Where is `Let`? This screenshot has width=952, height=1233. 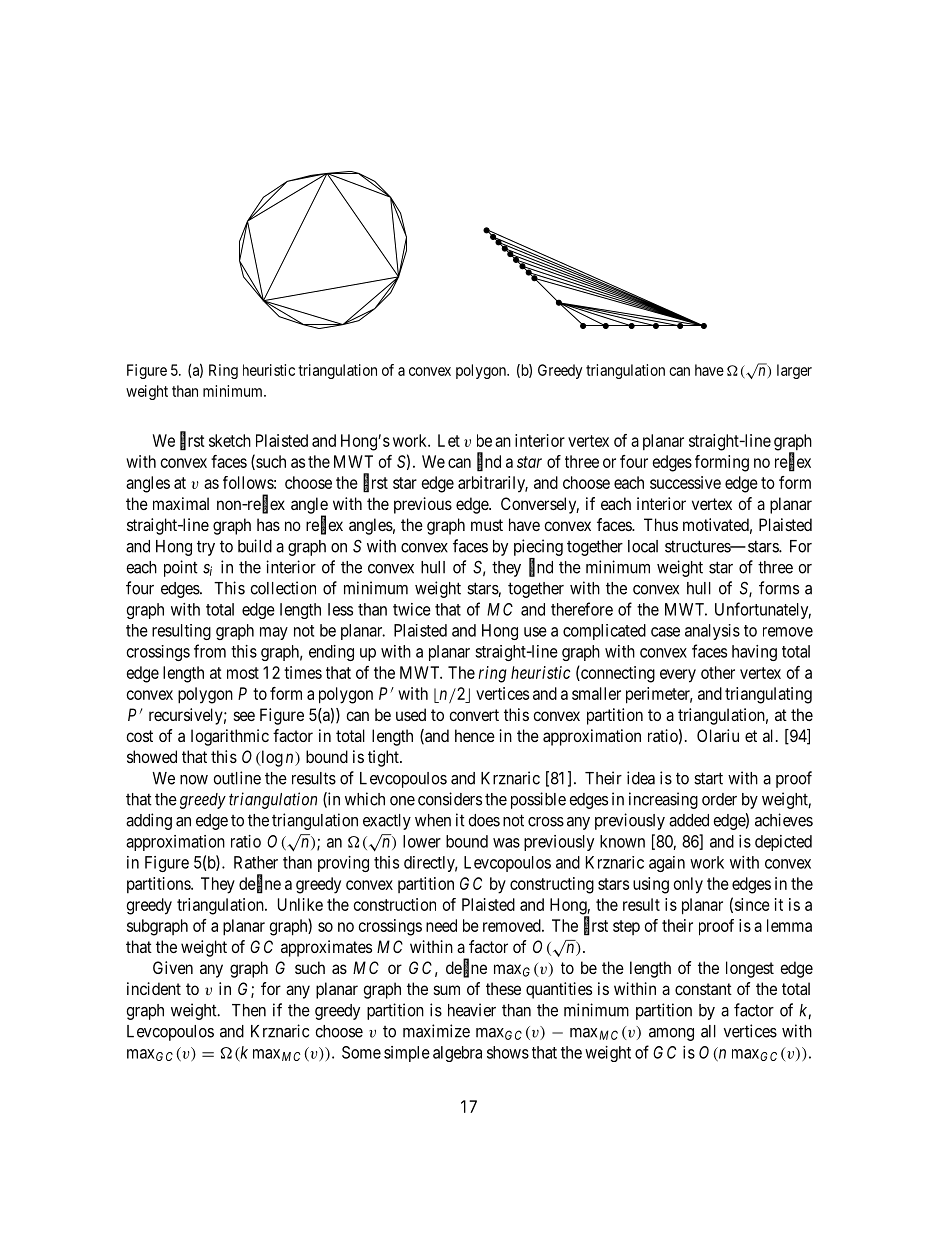
Let is located at coordinates (449, 440).
